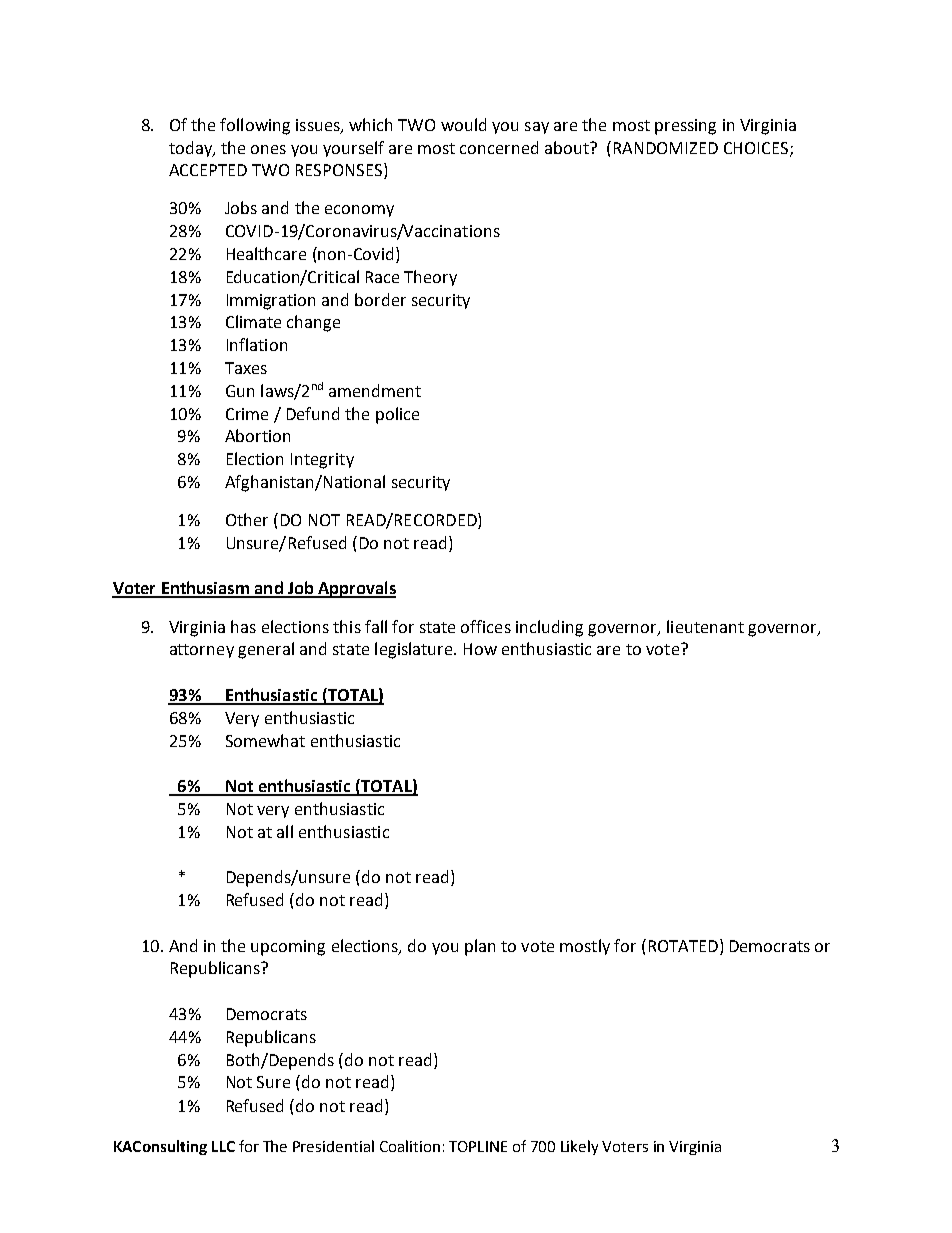 This image has width=952, height=1233. What do you see at coordinates (705, 626) in the image?
I see `lieutenant` at bounding box center [705, 626].
